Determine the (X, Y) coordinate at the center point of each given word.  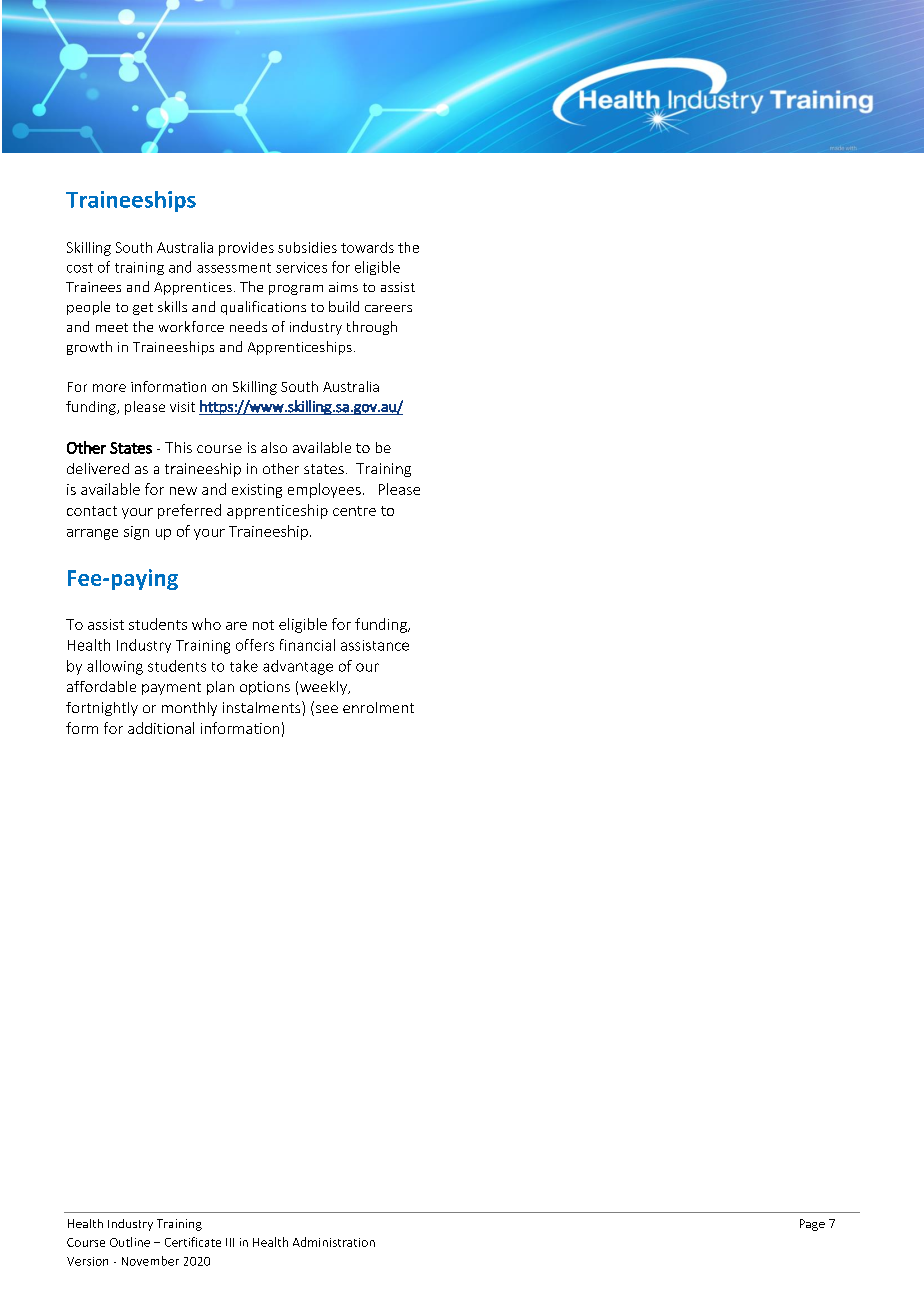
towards (367, 247)
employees (324, 490)
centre (354, 511)
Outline (130, 1242)
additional (161, 728)
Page (812, 1225)
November (150, 1261)
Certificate (193, 1242)
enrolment (378, 707)
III (230, 1242)
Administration (334, 1242)
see (325, 710)
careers (388, 308)
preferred (189, 511)
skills (172, 306)
